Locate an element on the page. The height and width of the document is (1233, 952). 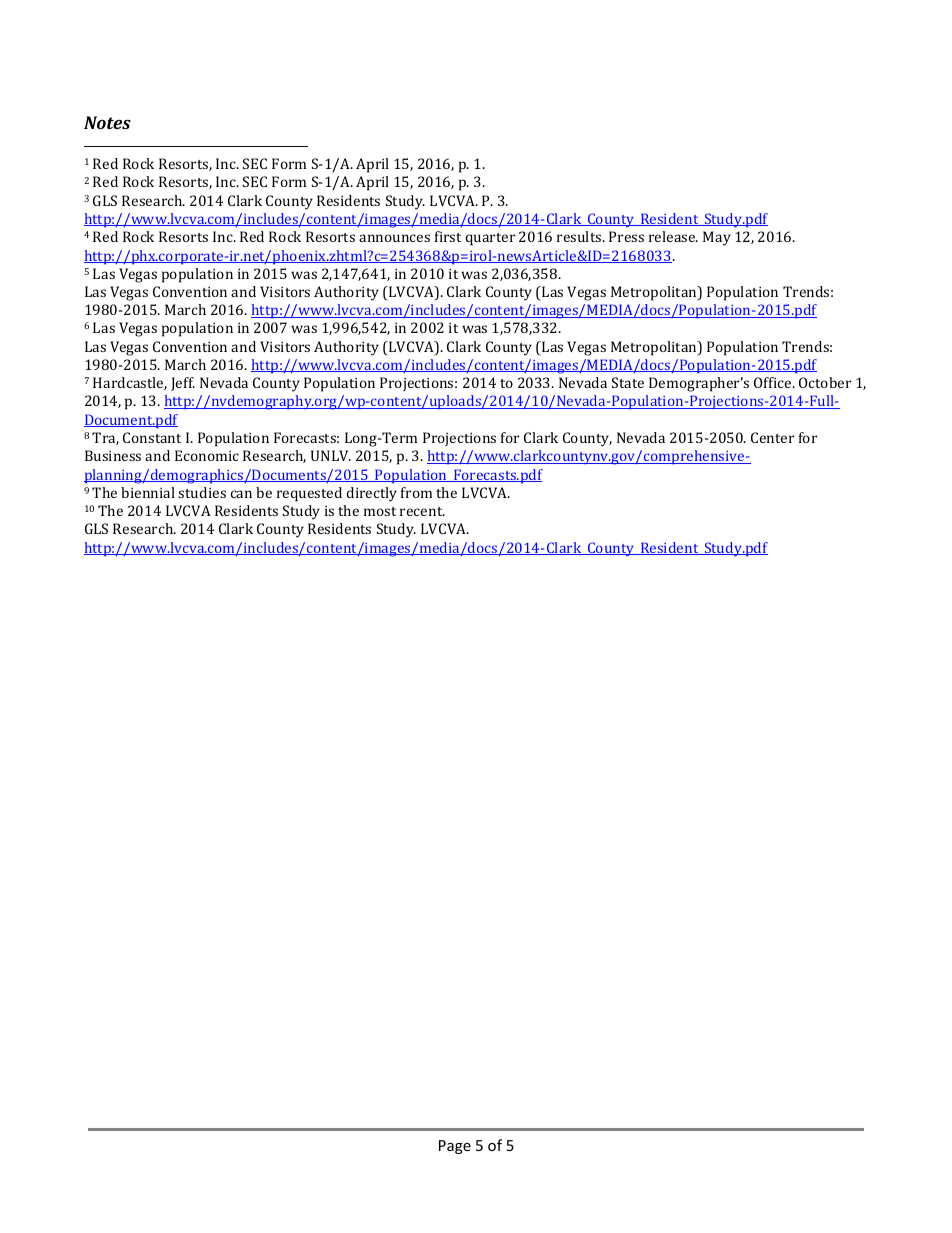
Office is located at coordinates (774, 382).
